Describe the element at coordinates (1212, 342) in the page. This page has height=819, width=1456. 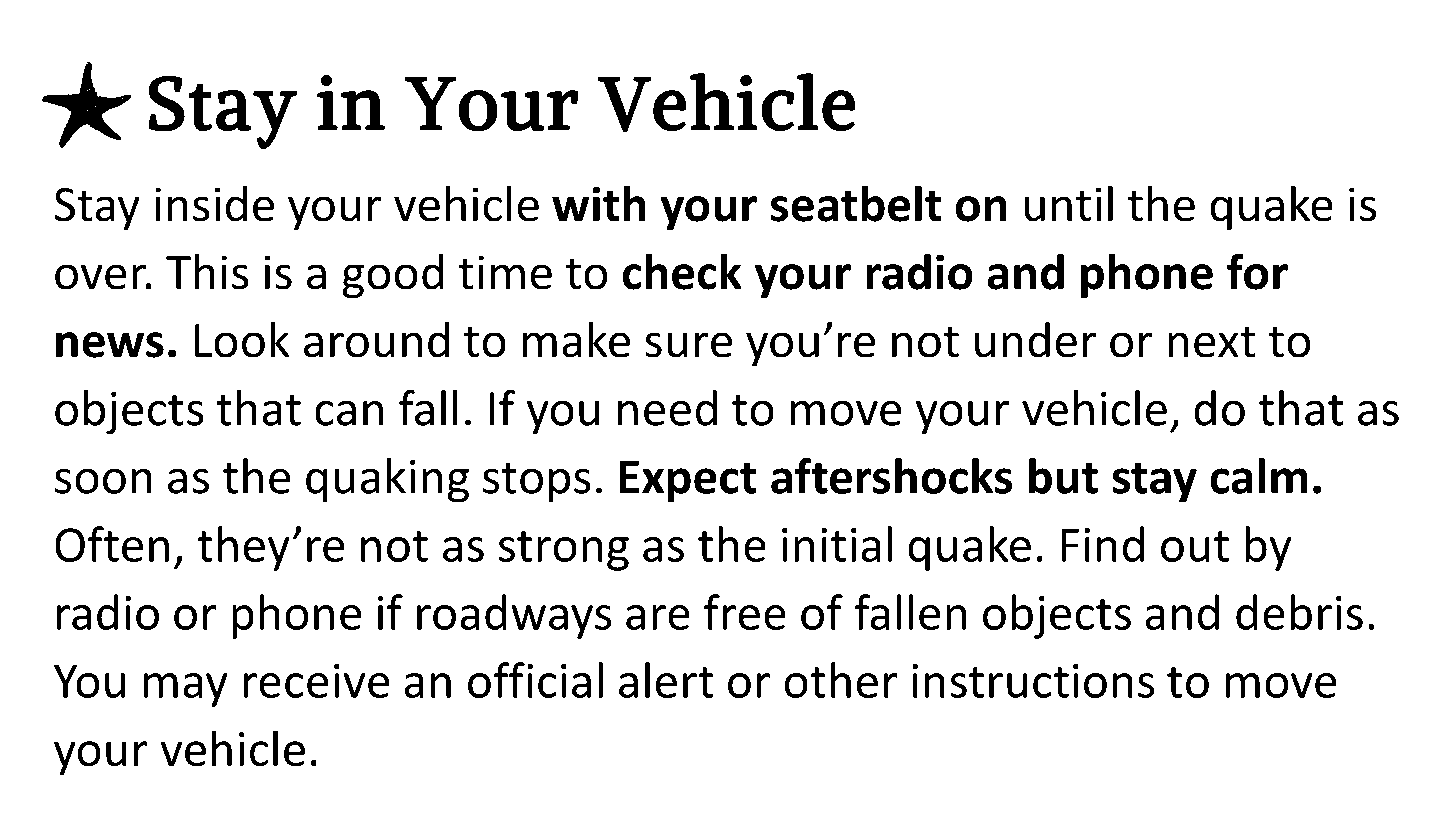
I see `next` at that location.
